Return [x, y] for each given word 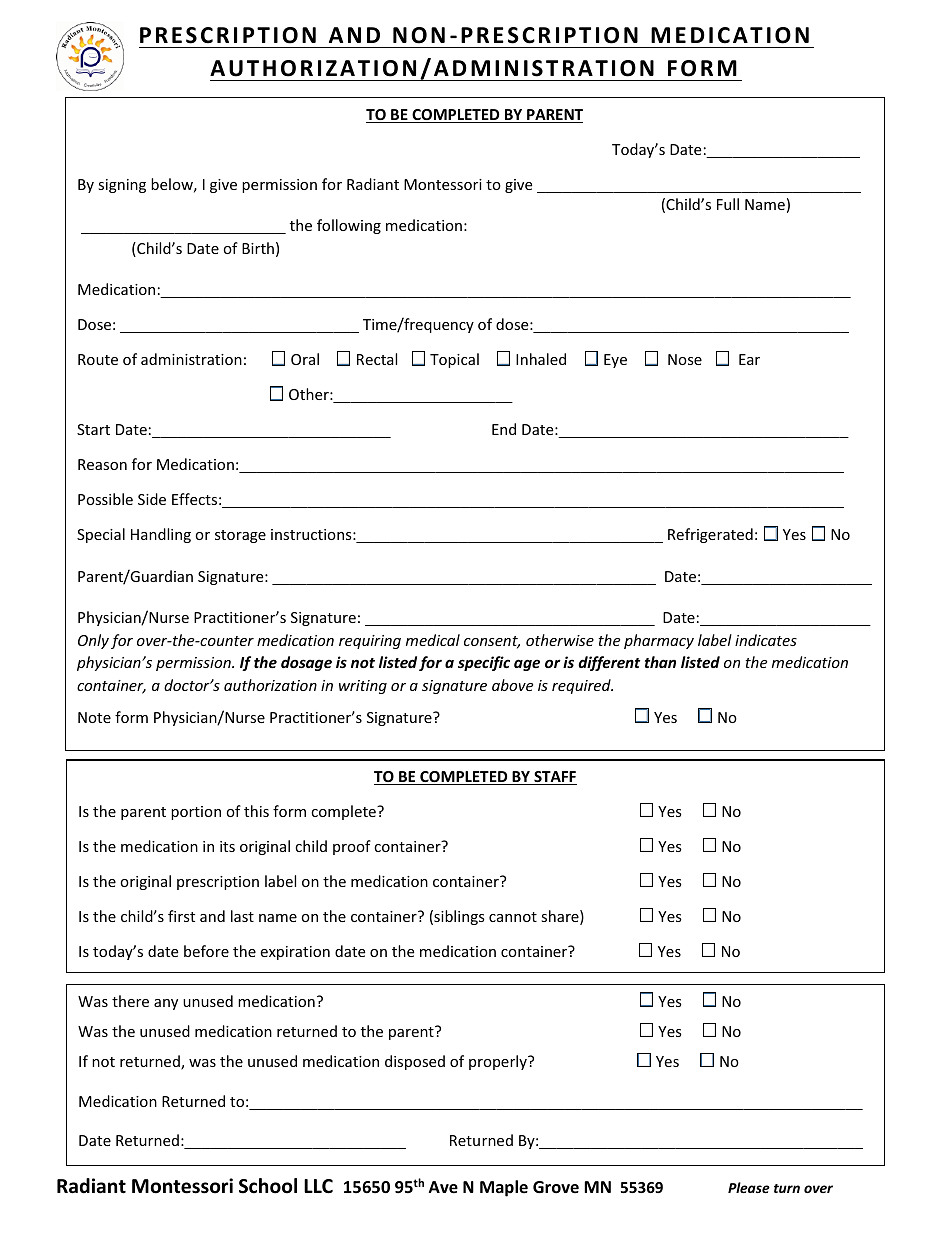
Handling [161, 535]
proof [352, 847]
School [268, 1186]
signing [122, 186]
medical [433, 640]
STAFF [554, 778]
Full [728, 204]
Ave [443, 1187]
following [349, 226]
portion [196, 813]
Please [749, 1187]
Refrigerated [710, 535]
